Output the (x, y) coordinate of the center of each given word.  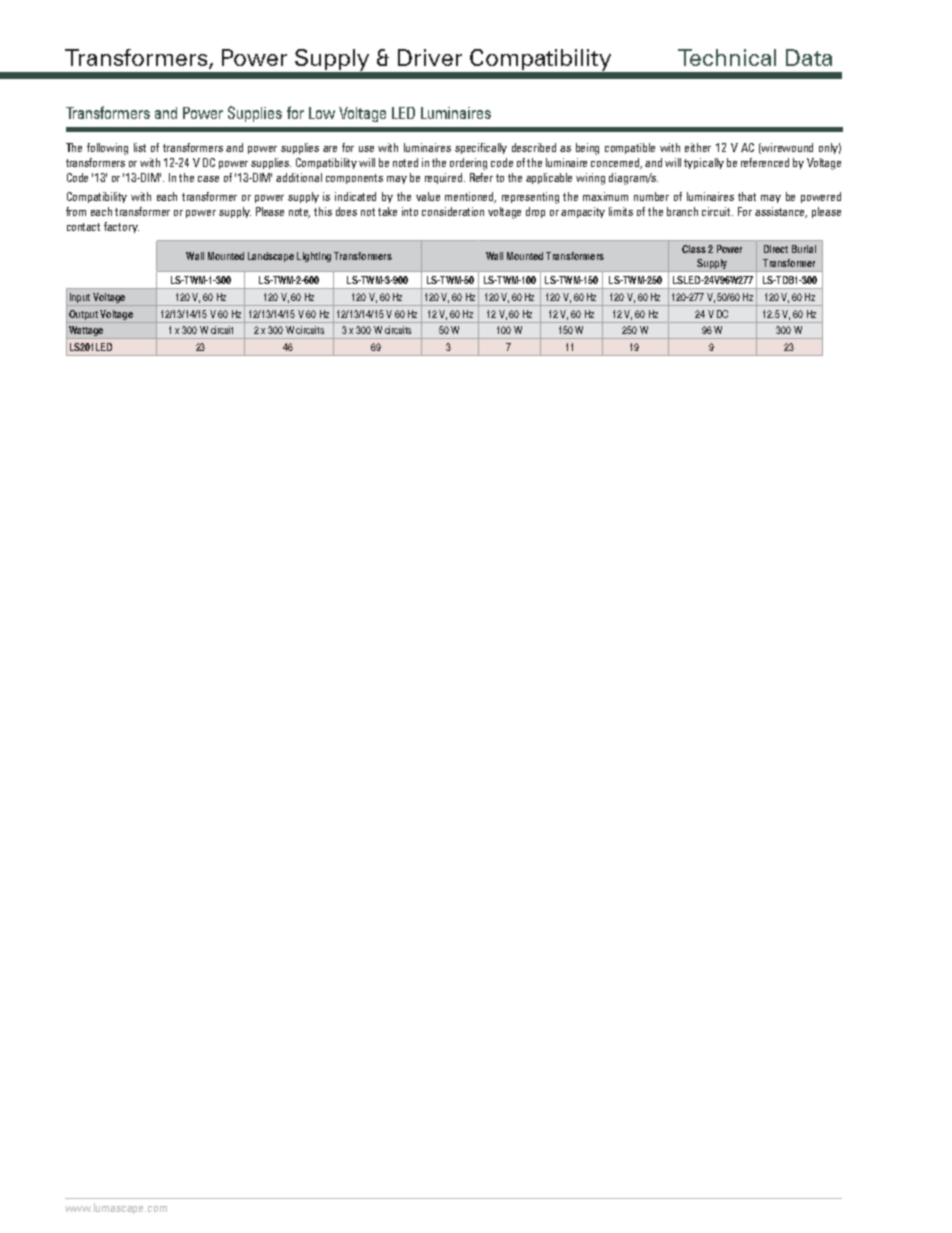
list (140, 147)
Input (79, 299)
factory (121, 227)
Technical (727, 57)
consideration (453, 211)
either (698, 147)
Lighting (314, 257)
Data (809, 57)
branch (682, 211)
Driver (430, 57)
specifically (481, 148)
